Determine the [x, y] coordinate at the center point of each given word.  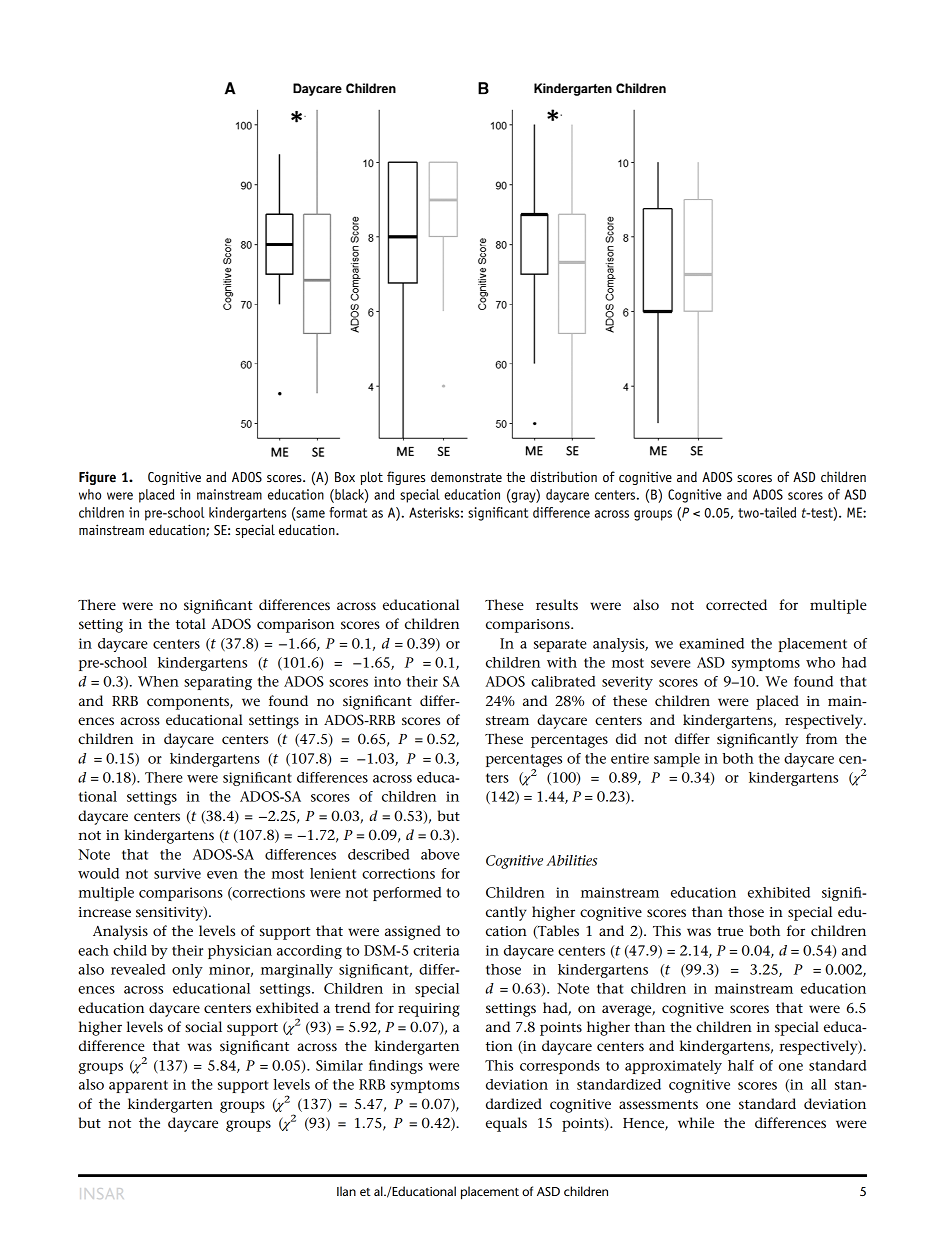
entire [630, 758]
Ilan [346, 1191]
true [730, 931]
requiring [429, 1010]
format [348, 512]
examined [711, 643]
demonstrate [466, 477]
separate [560, 645]
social [203, 1026]
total [191, 623]
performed [407, 894]
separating [218, 683]
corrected [736, 604]
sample [677, 760]
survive [177, 873]
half [741, 1065]
